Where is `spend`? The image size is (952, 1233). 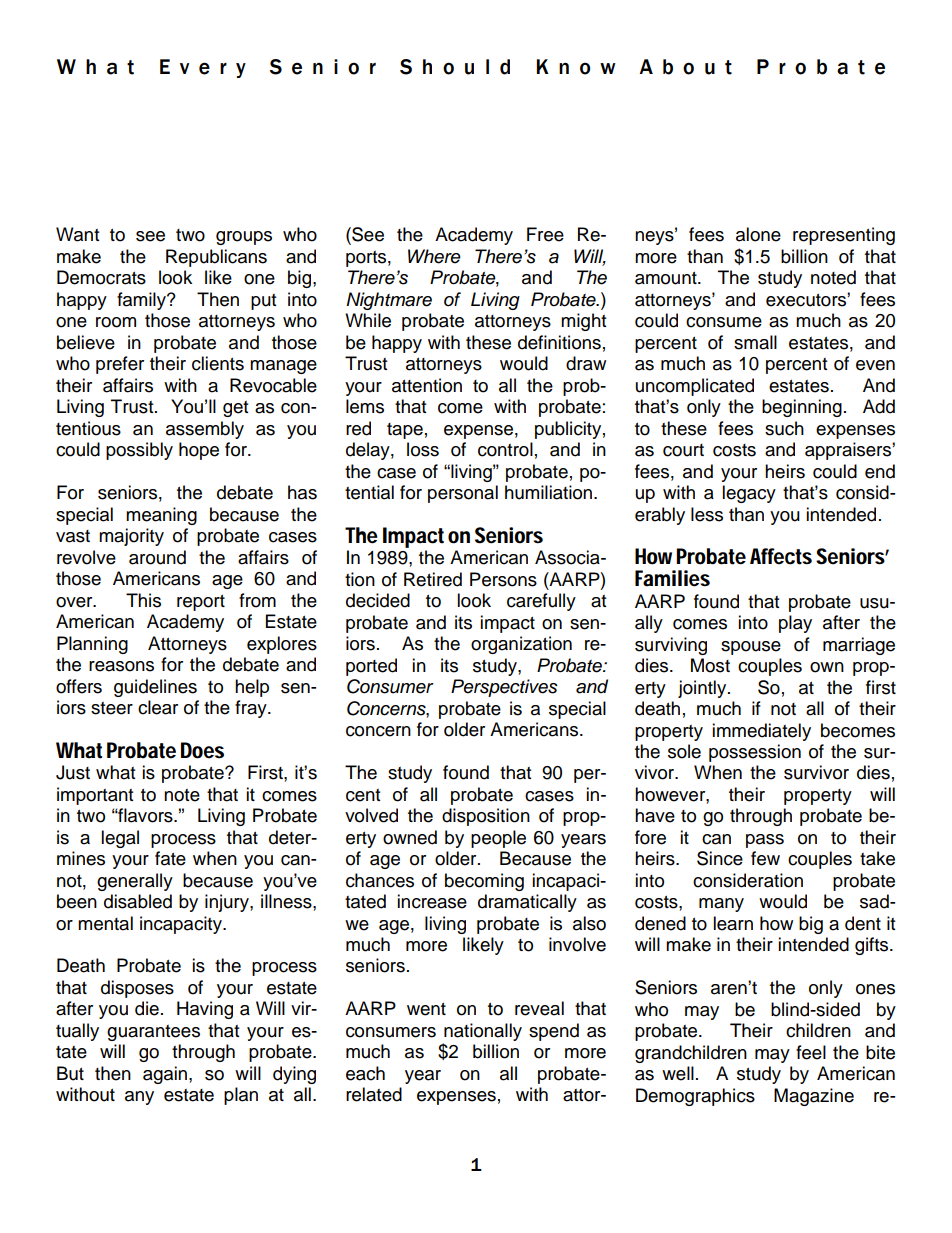
spend is located at coordinates (554, 1032).
